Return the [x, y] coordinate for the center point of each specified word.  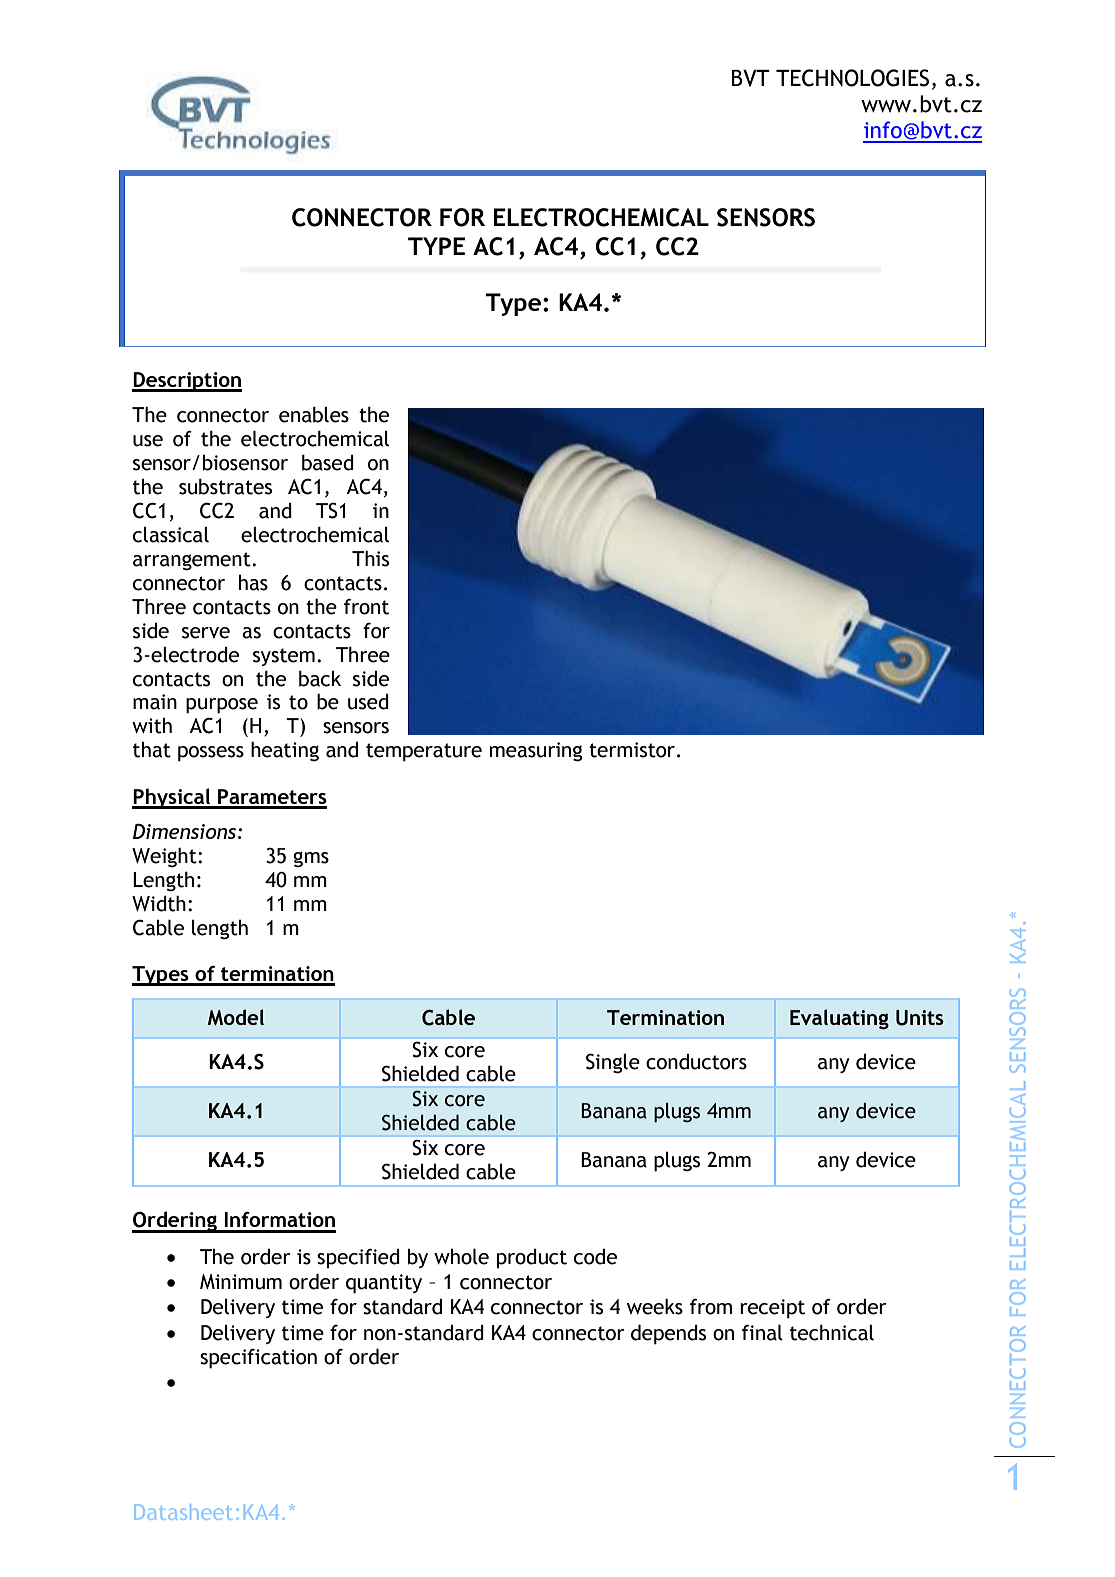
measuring [536, 752]
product [532, 1258]
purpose [222, 706]
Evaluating [839, 1019]
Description [187, 382]
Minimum [241, 1282]
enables [314, 414]
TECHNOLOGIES [852, 78]
